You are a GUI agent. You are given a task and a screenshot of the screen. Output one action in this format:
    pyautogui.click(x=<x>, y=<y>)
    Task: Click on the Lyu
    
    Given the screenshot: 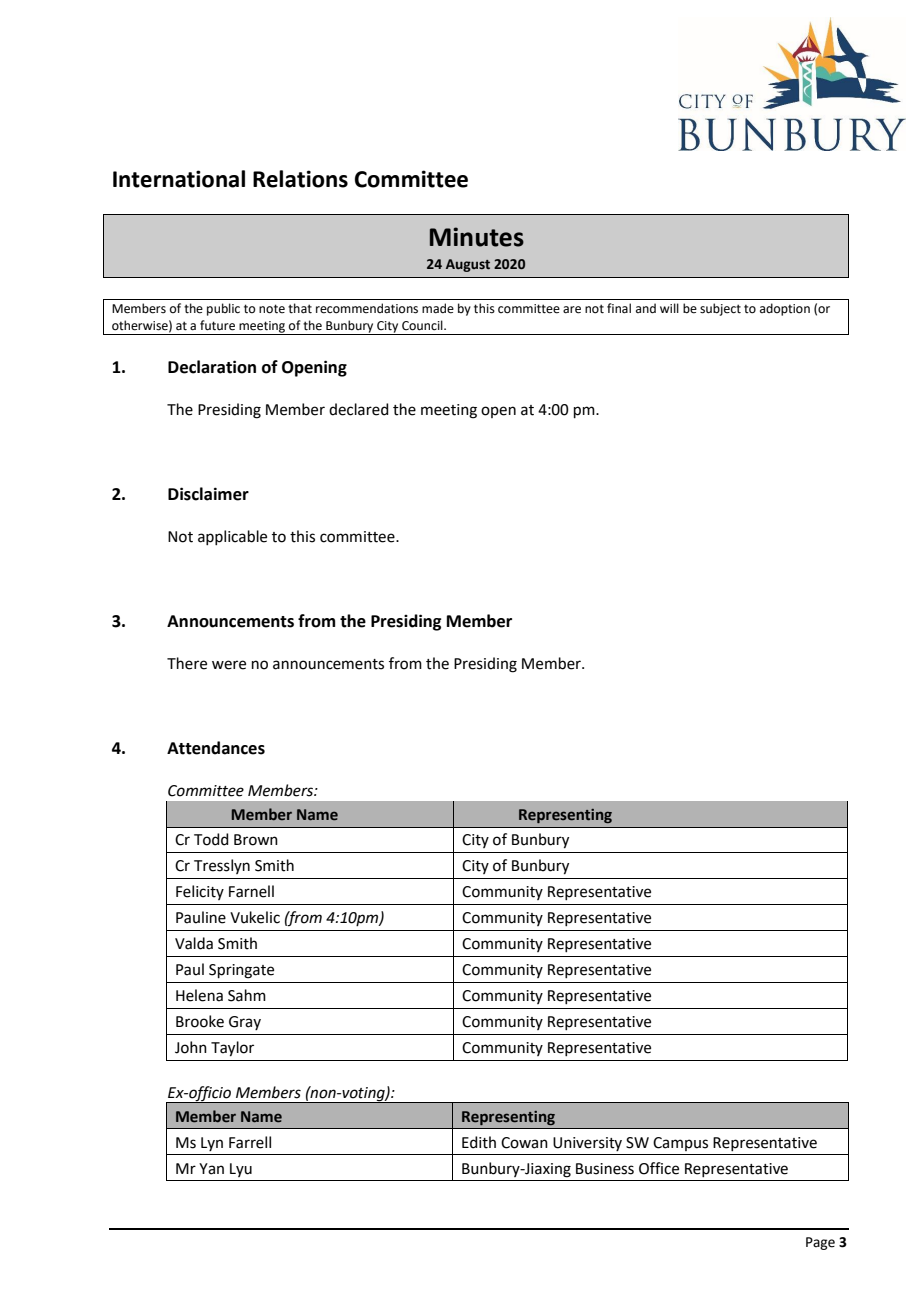 What is the action you would take?
    pyautogui.click(x=241, y=1170)
